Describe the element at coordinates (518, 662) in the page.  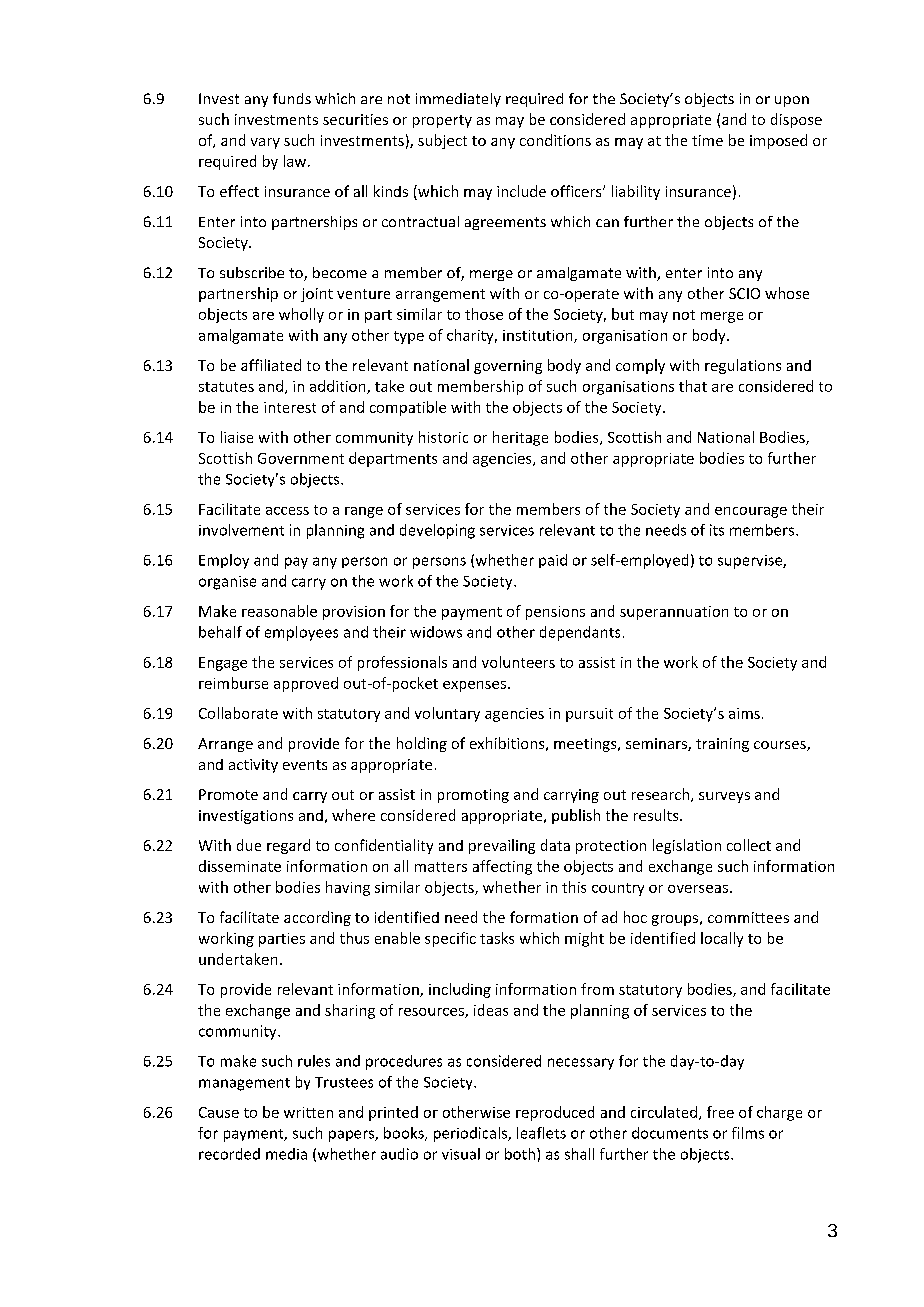
I see `volunteers` at that location.
